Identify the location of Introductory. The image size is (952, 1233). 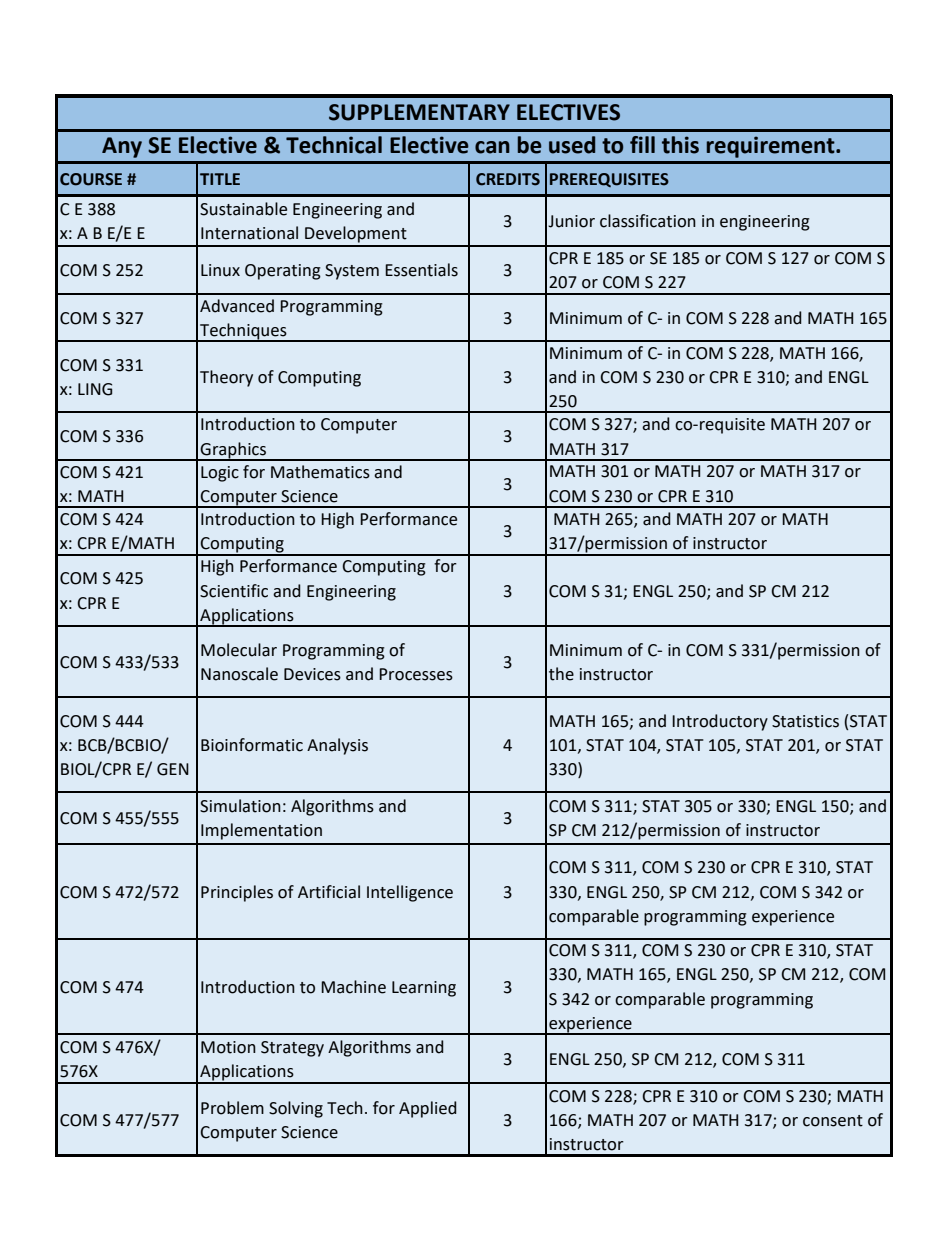
(720, 722).
